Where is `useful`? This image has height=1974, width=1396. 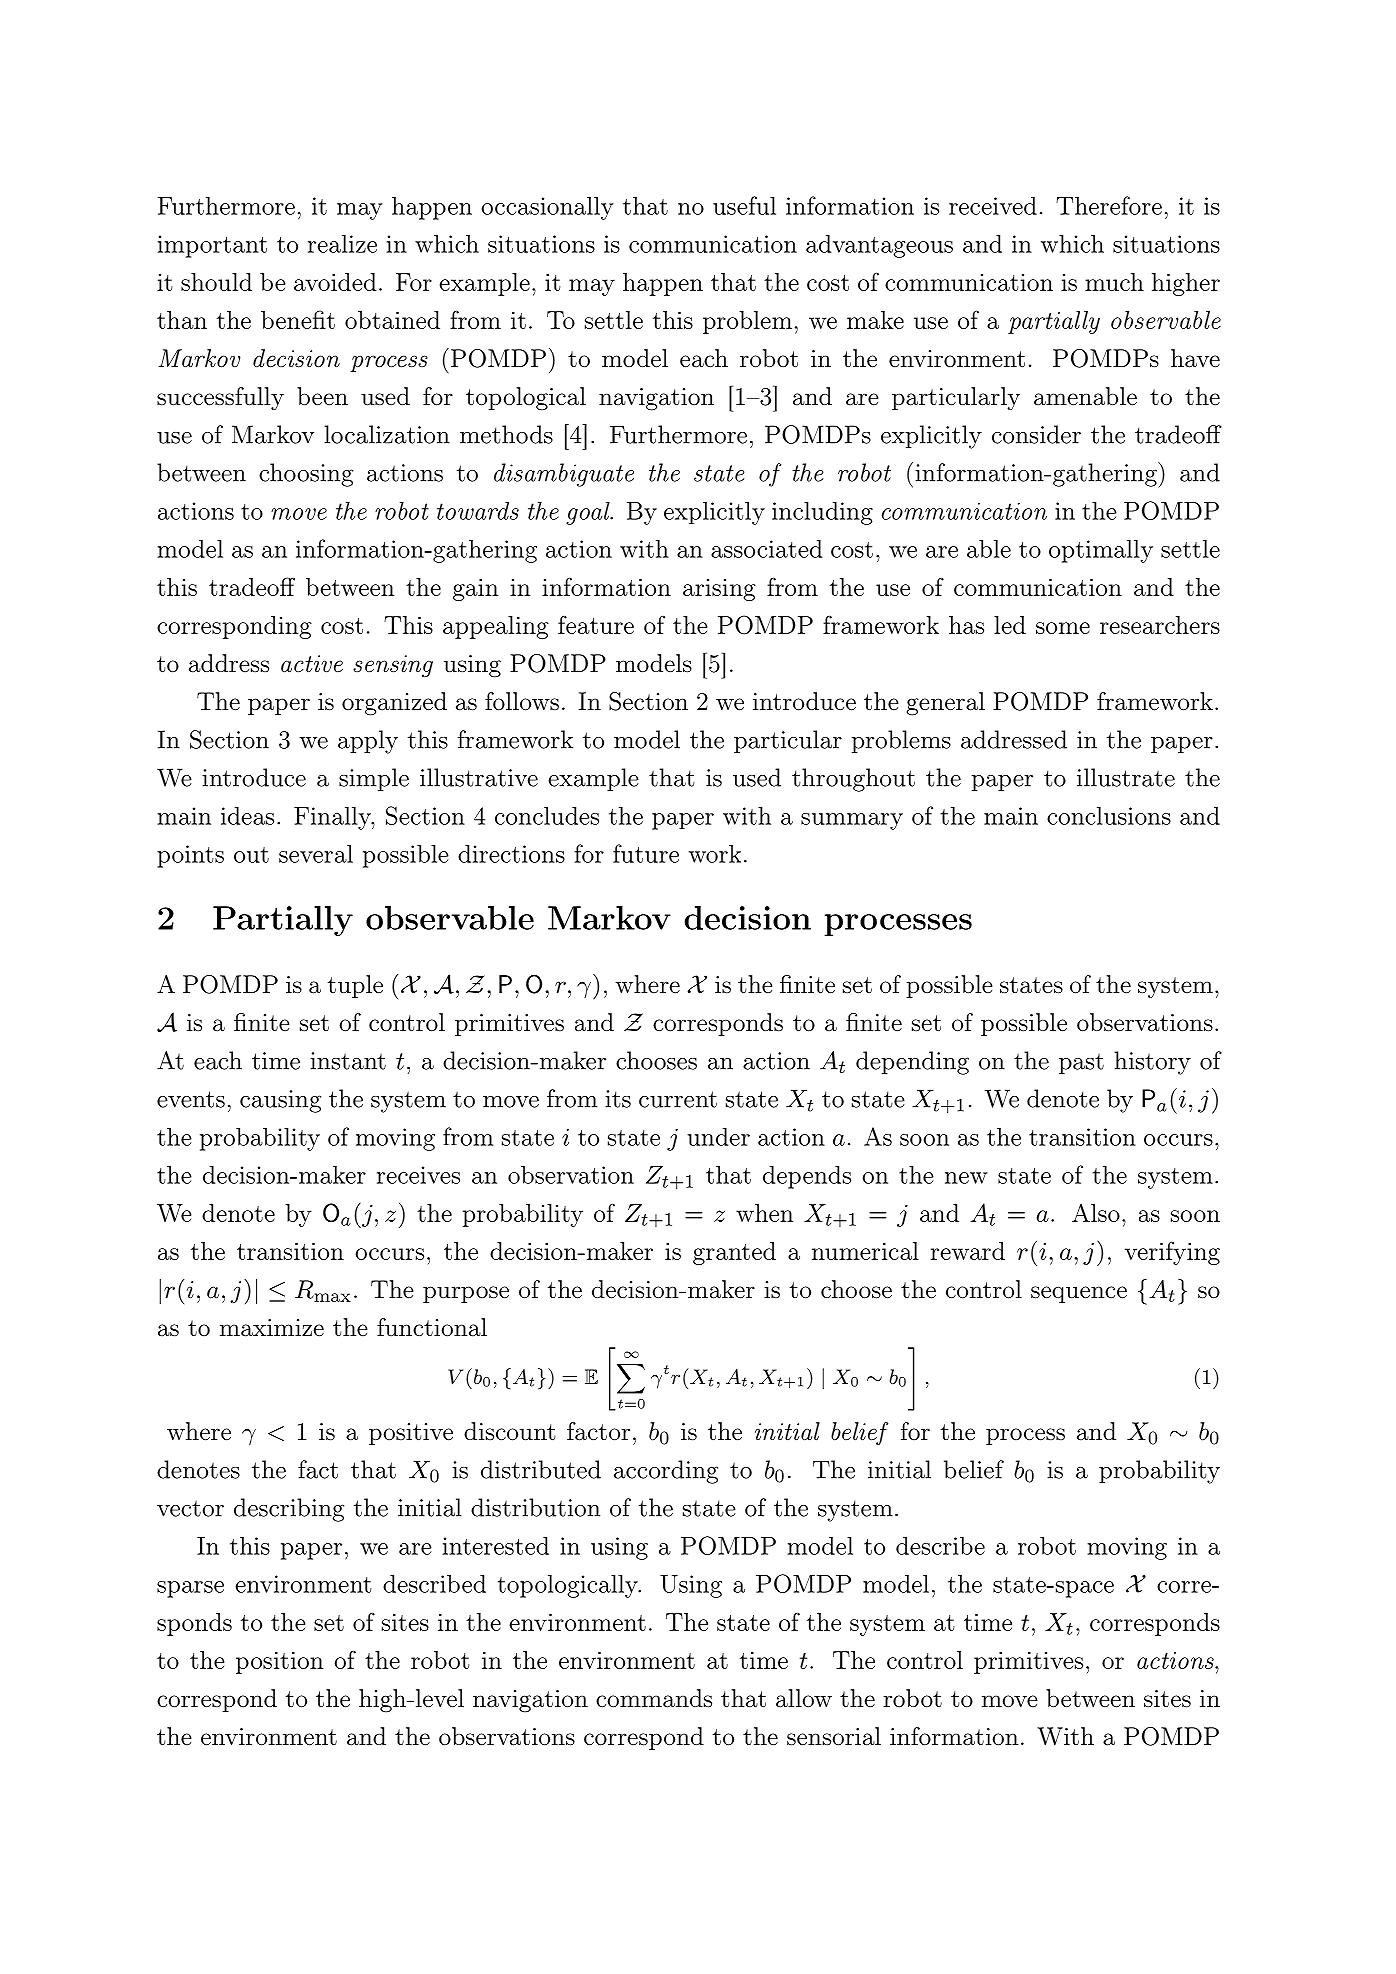
useful is located at coordinates (744, 205).
